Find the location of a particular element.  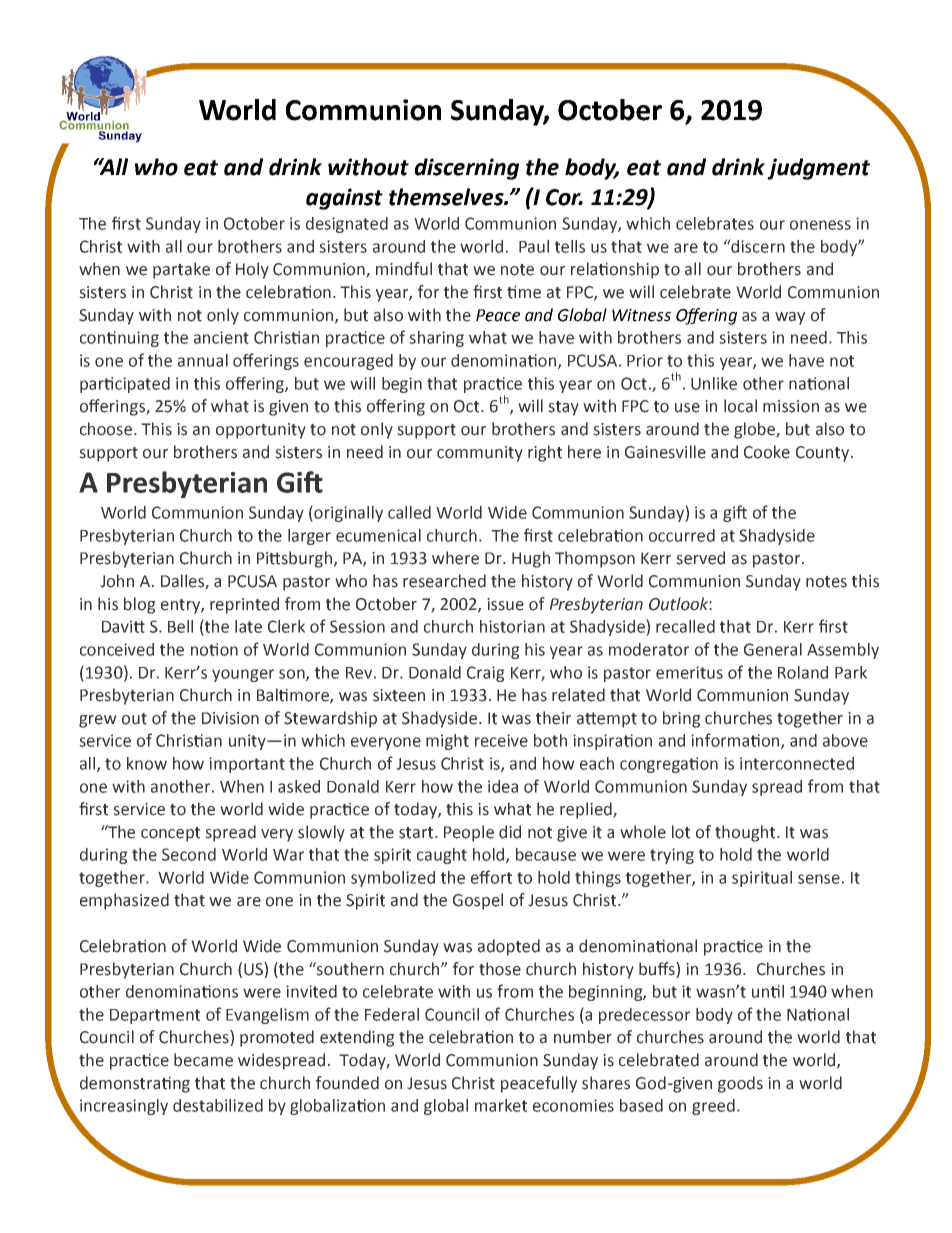

interconnected is located at coordinates (797, 763).
